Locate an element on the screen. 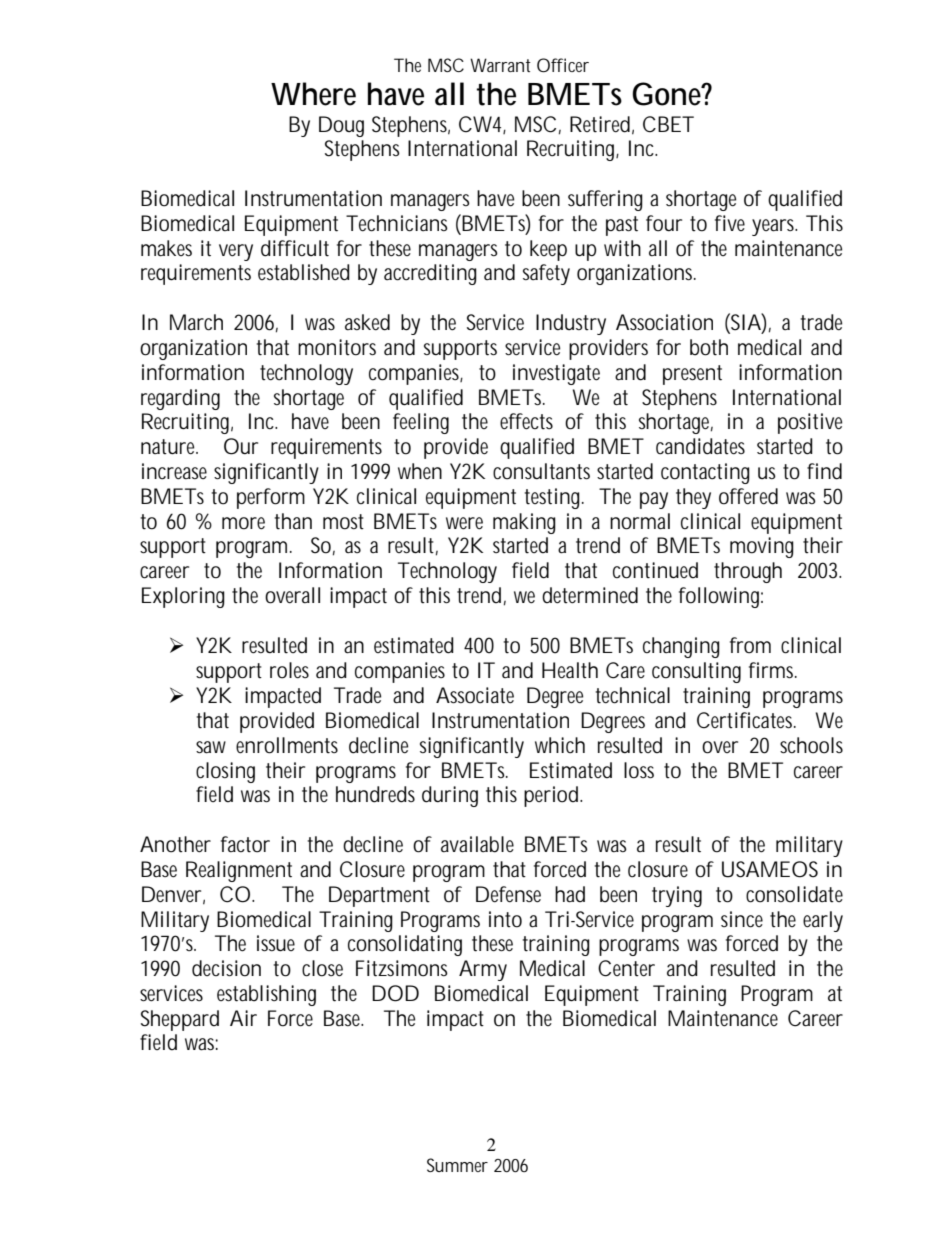 The image size is (952, 1233). closing is located at coordinates (225, 772).
